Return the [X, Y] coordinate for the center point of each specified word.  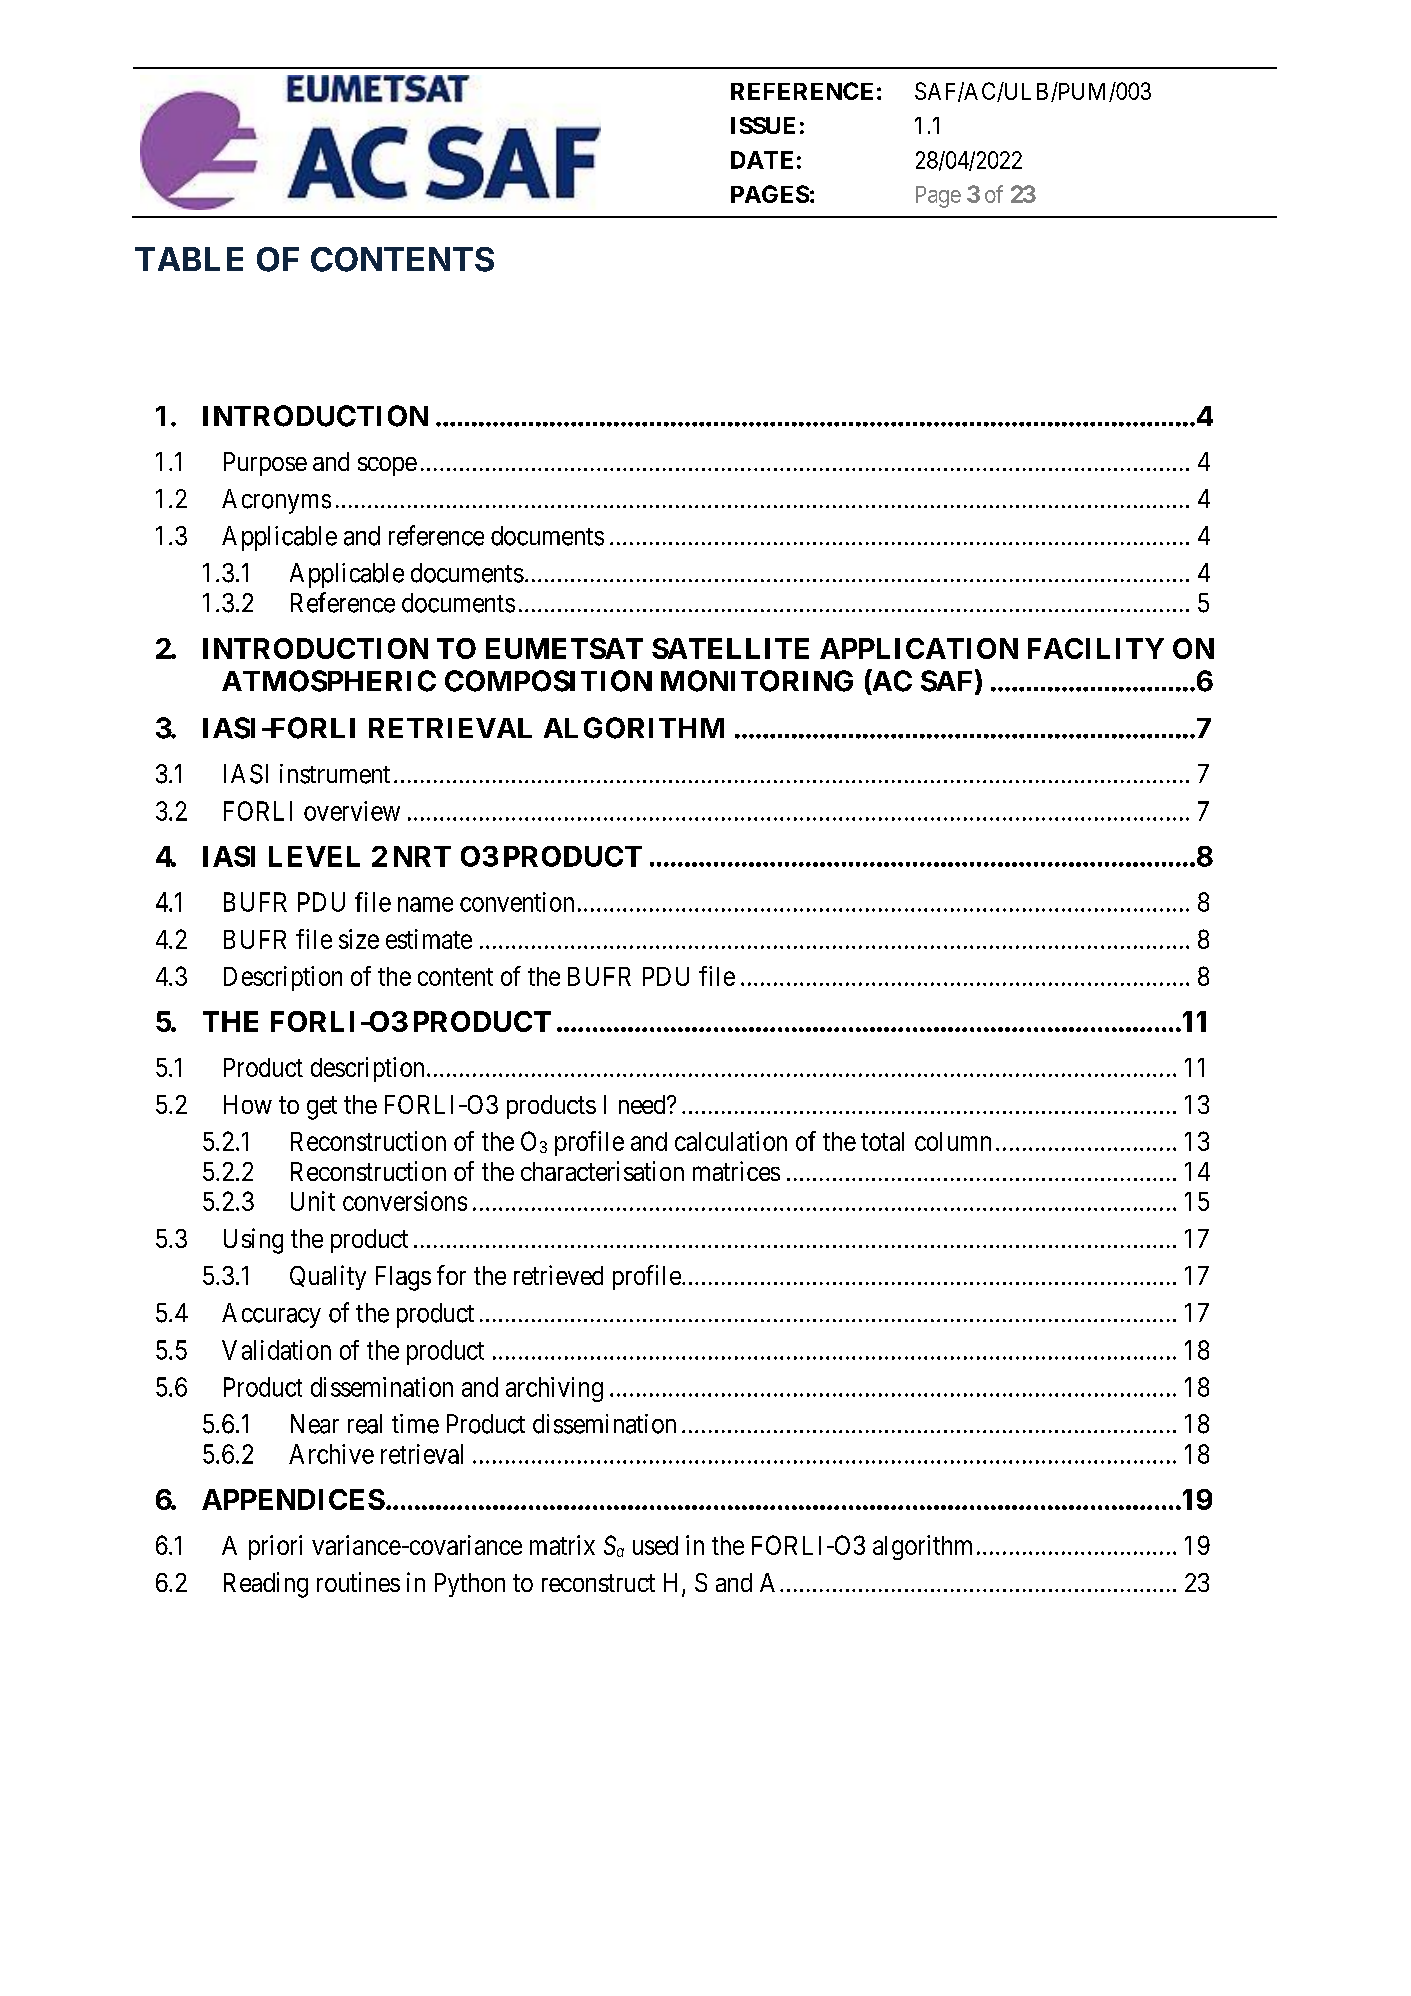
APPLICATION [919, 648]
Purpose [265, 464]
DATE [762, 160]
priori [275, 1547]
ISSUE [763, 125]
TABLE [189, 259]
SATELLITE [730, 648]
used [655, 1545]
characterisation [602, 1171]
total [882, 1141]
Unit [313, 1201]
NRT [422, 856]
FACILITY [1096, 648]
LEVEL [314, 856]
